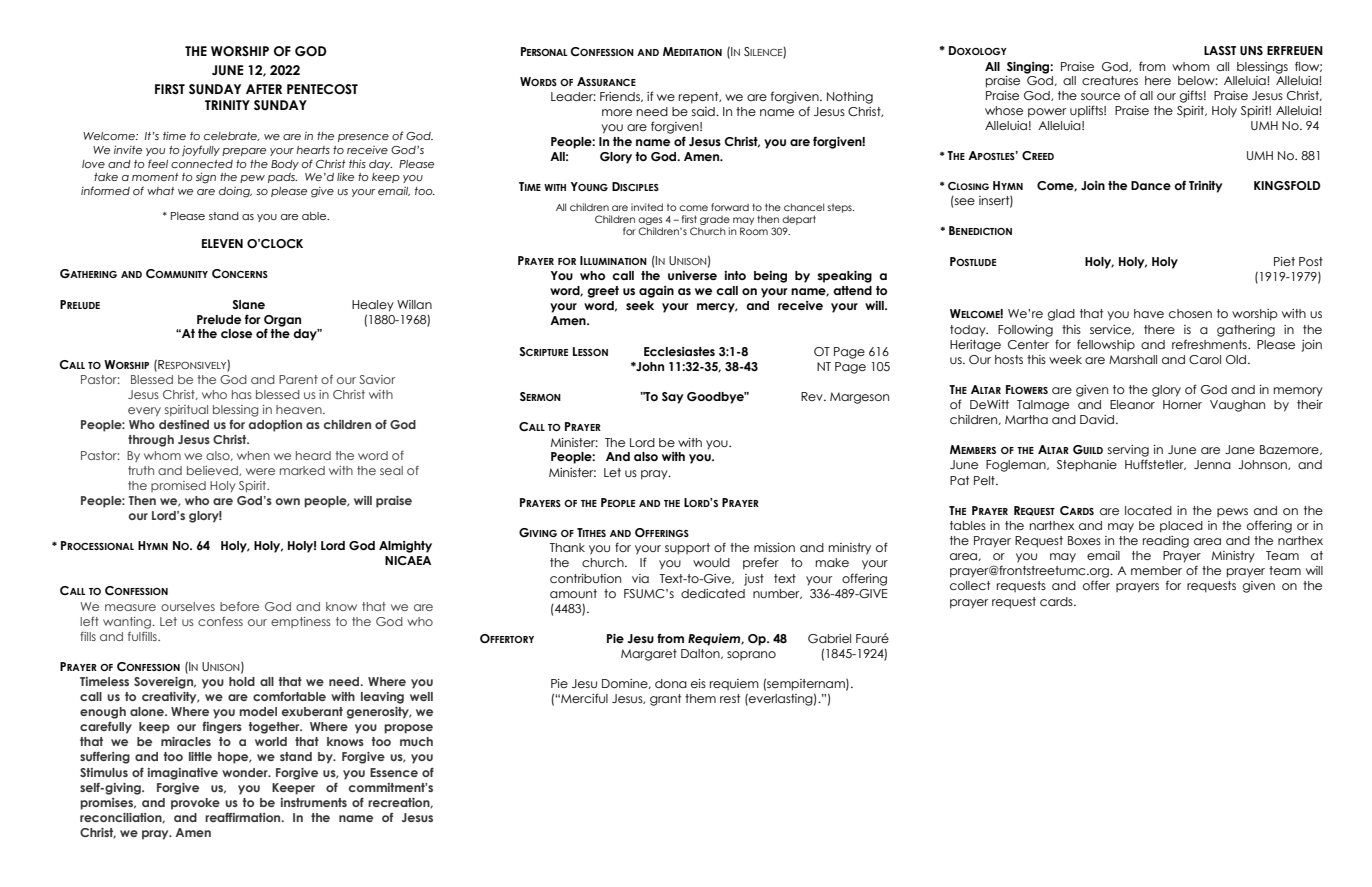 This document has width=1372, height=887. Describe the element at coordinates (239, 606) in the document. I see `before` at that location.
